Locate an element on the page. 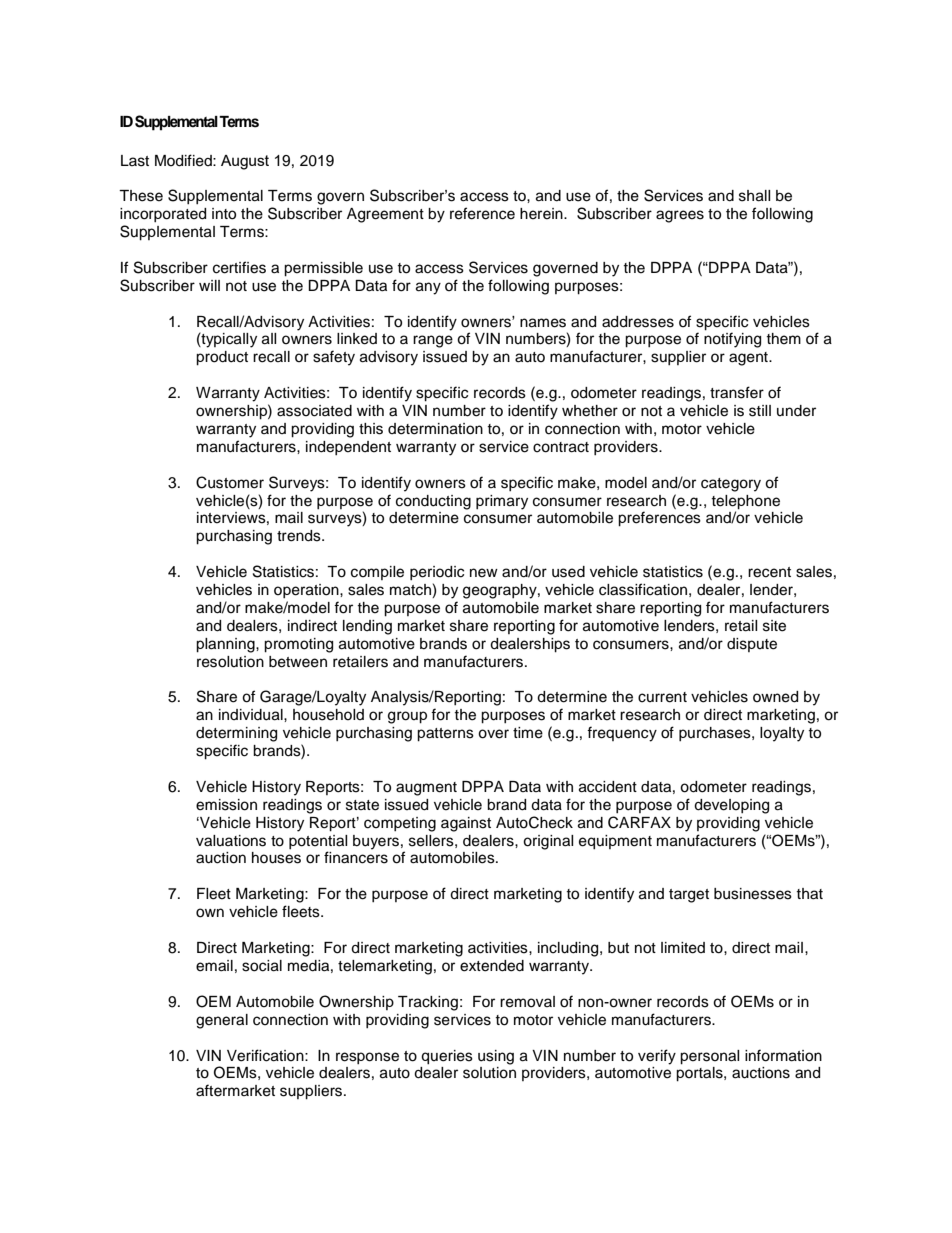 This page has width=952, height=1233. category is located at coordinates (731, 485).
